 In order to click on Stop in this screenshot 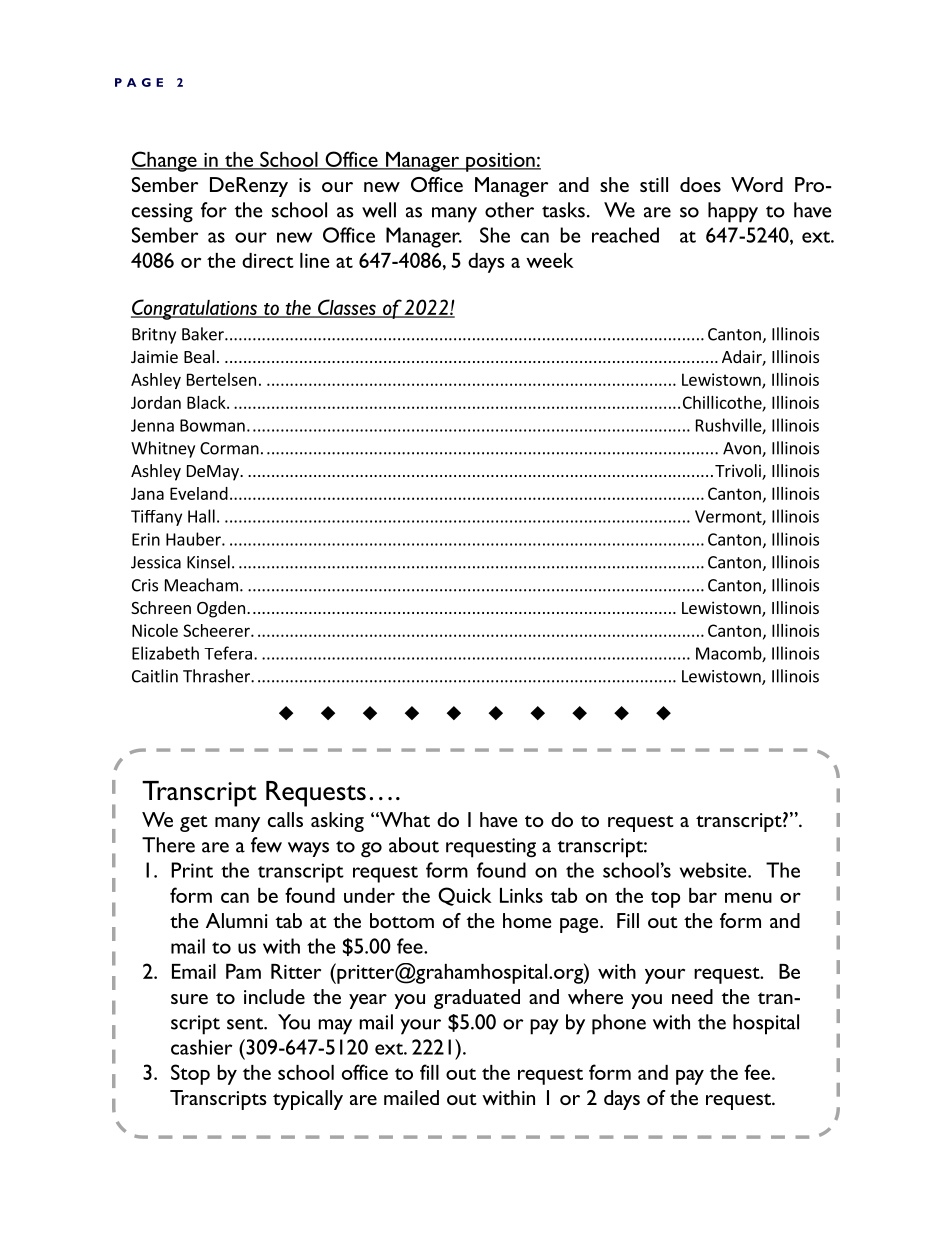, I will do `click(190, 1074)`.
